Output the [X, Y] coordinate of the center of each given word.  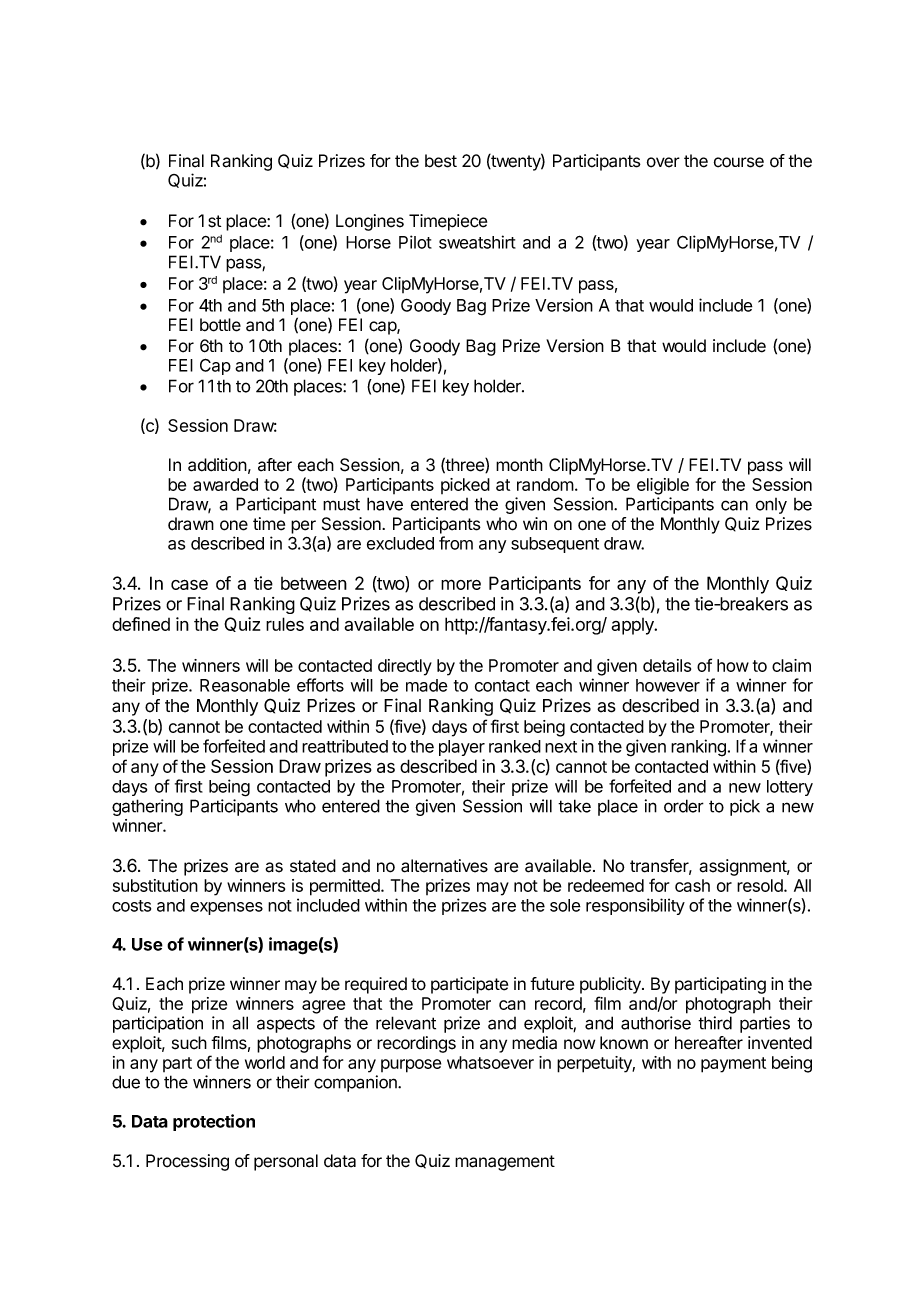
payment [733, 1065]
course [739, 162]
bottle [220, 325]
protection [214, 1122]
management [505, 1163]
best [441, 161]
